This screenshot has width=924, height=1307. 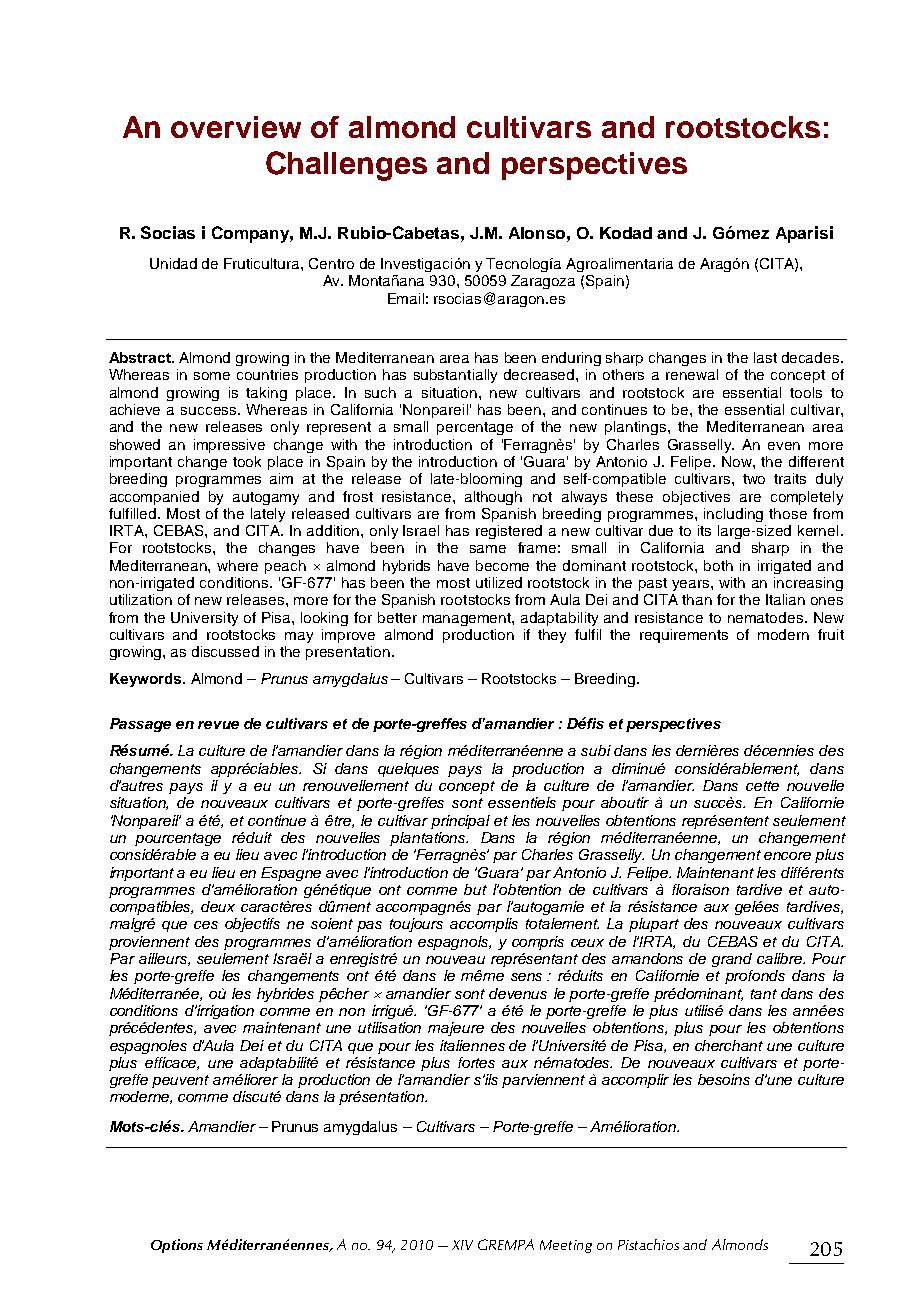 What do you see at coordinates (346, 166) in the screenshot?
I see `Challenges` at bounding box center [346, 166].
